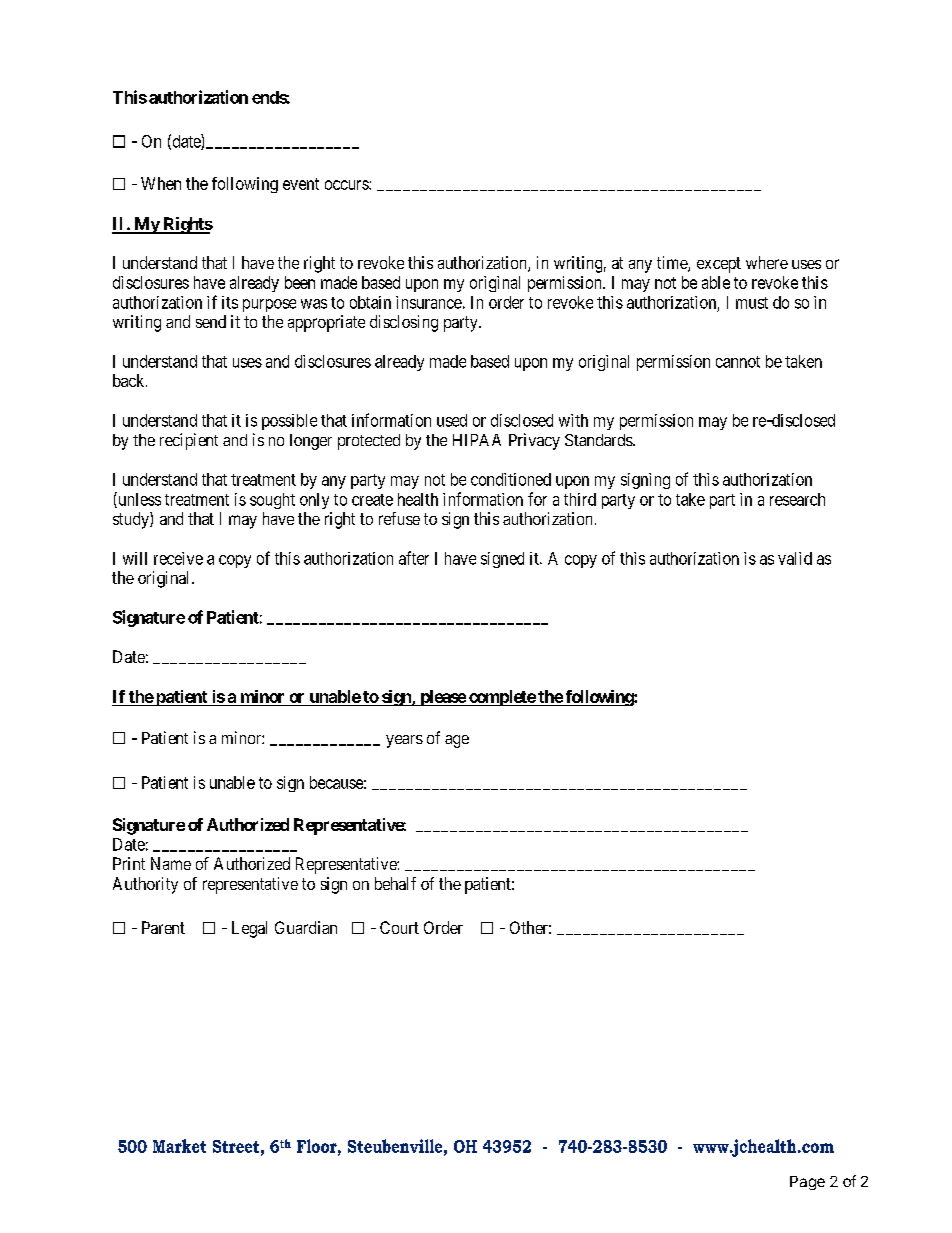  I want to click on please, so click(442, 698).
